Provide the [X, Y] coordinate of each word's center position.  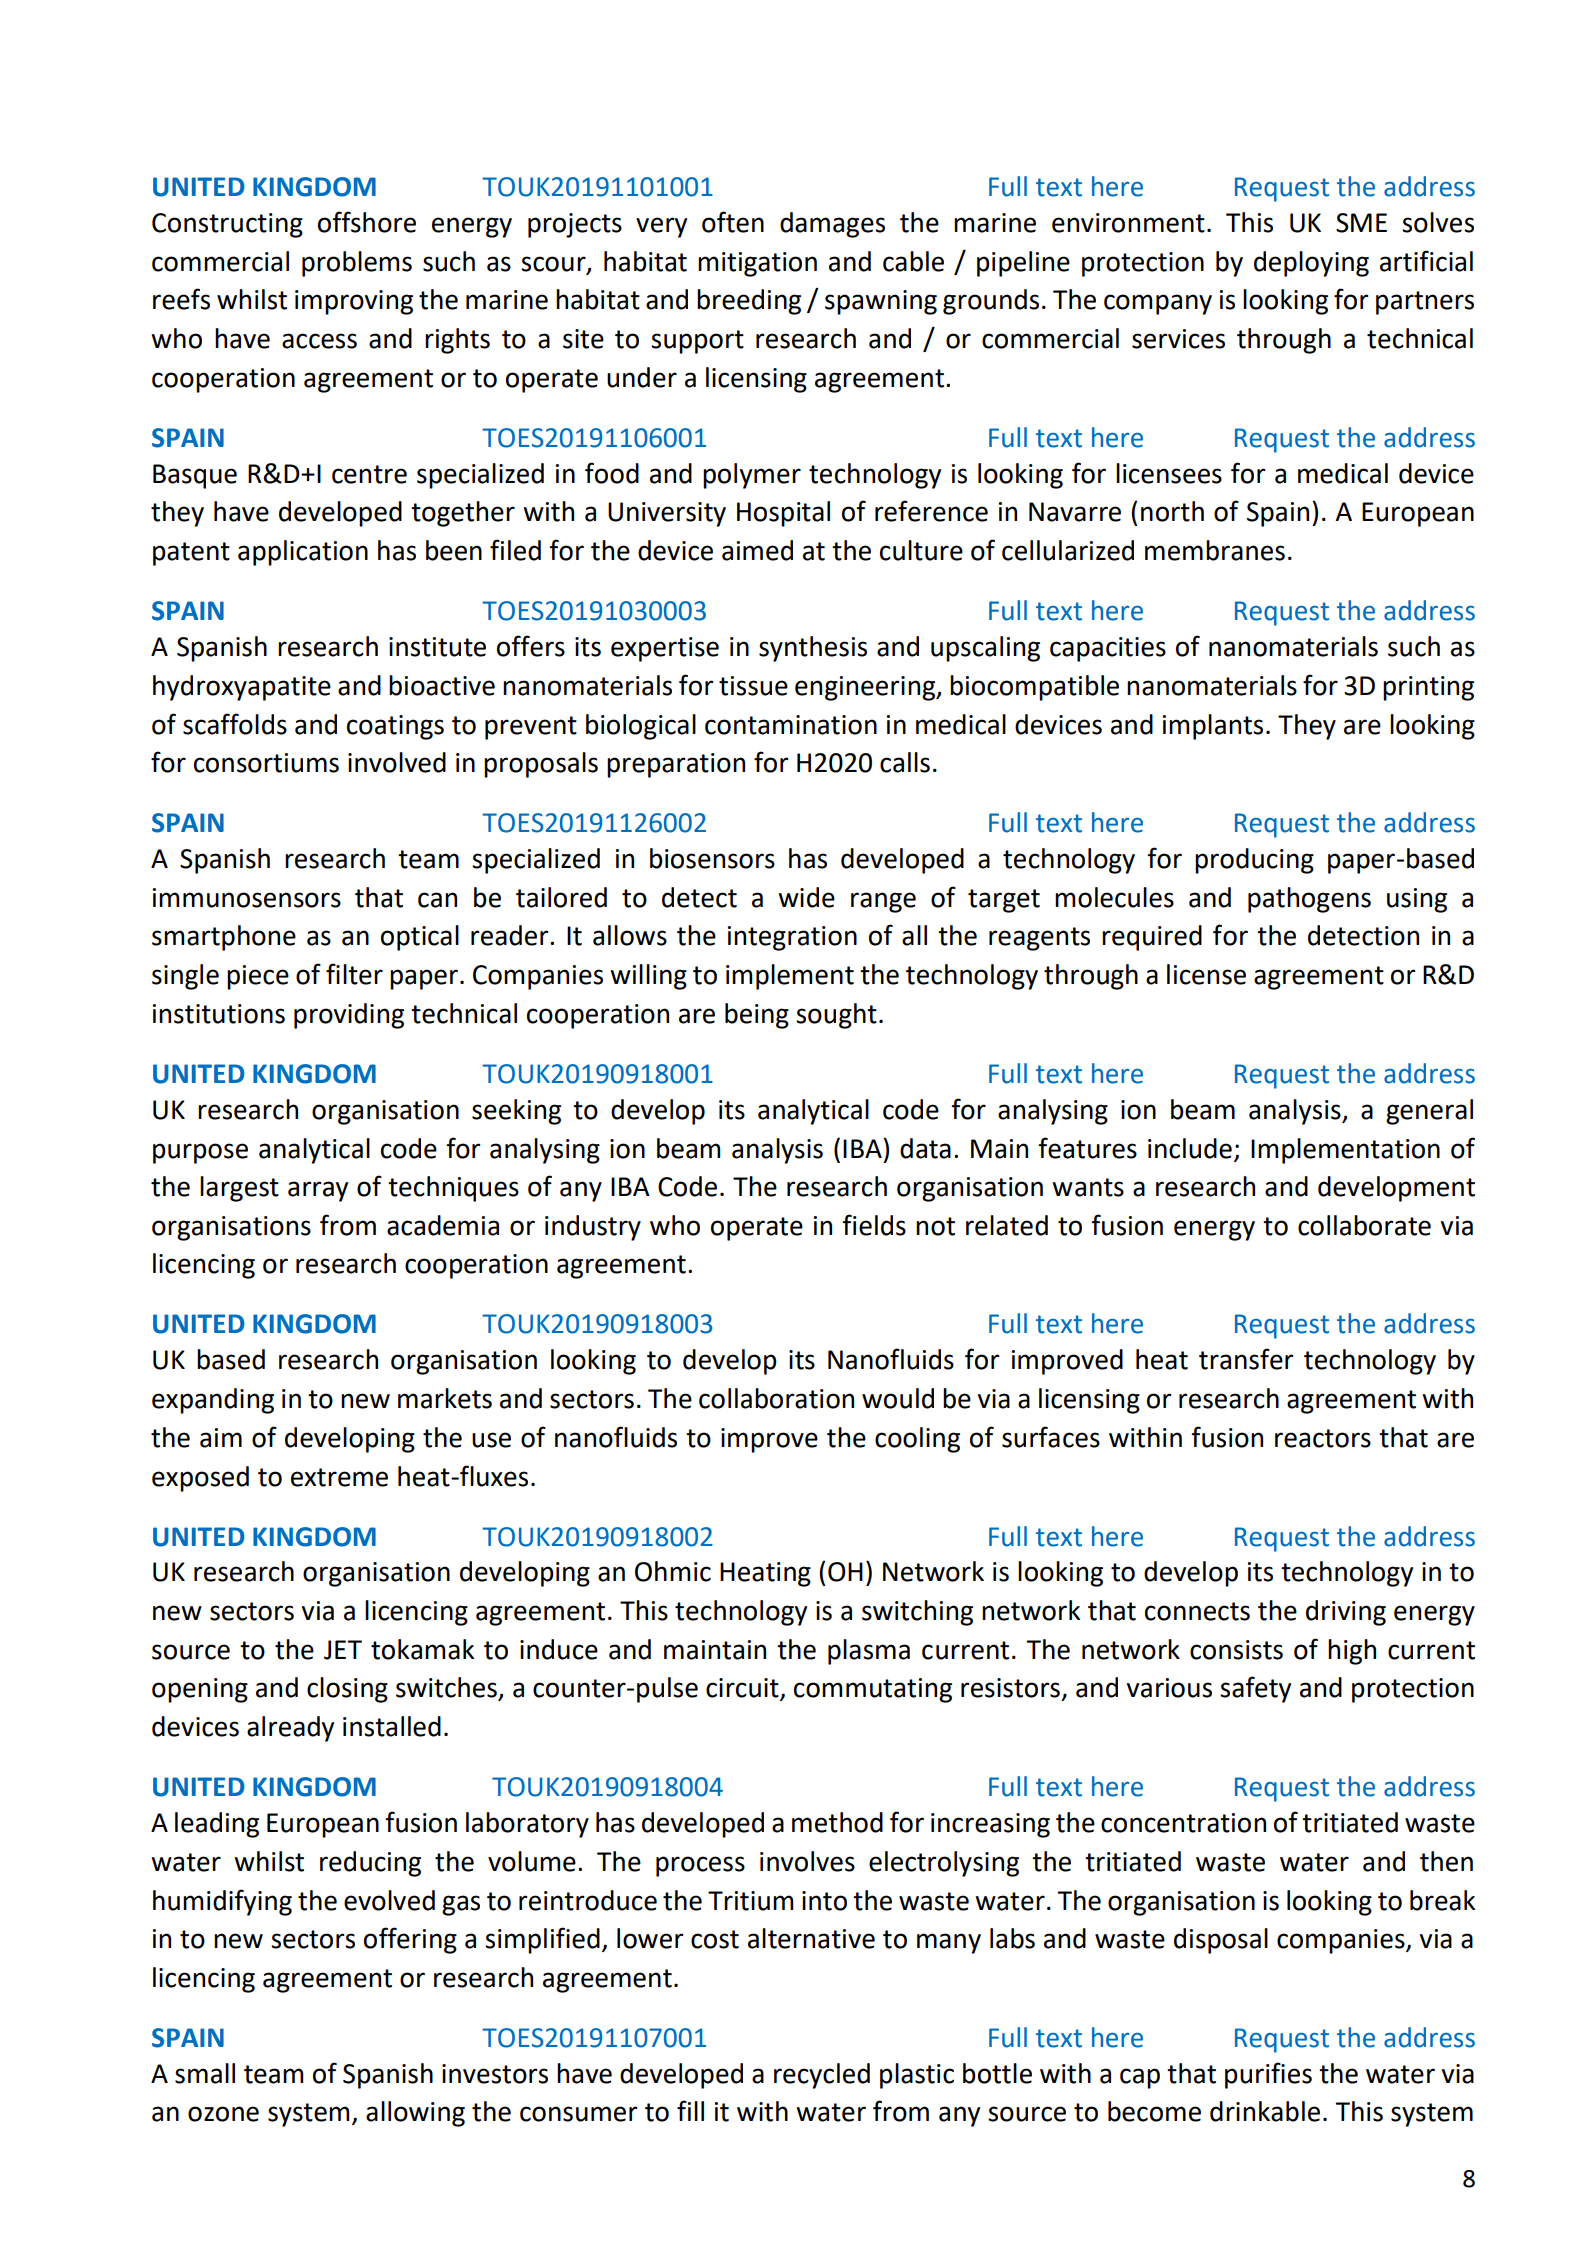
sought [836, 1016]
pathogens [1309, 900]
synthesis [813, 649]
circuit [743, 1689]
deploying [1311, 264]
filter [354, 974]
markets [445, 1398]
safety [1255, 1689]
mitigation [757, 264]
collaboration [776, 1398]
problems [357, 264]
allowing [415, 2114]
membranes [1215, 550]
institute [437, 647]
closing [347, 1690]
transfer [1246, 1359]
